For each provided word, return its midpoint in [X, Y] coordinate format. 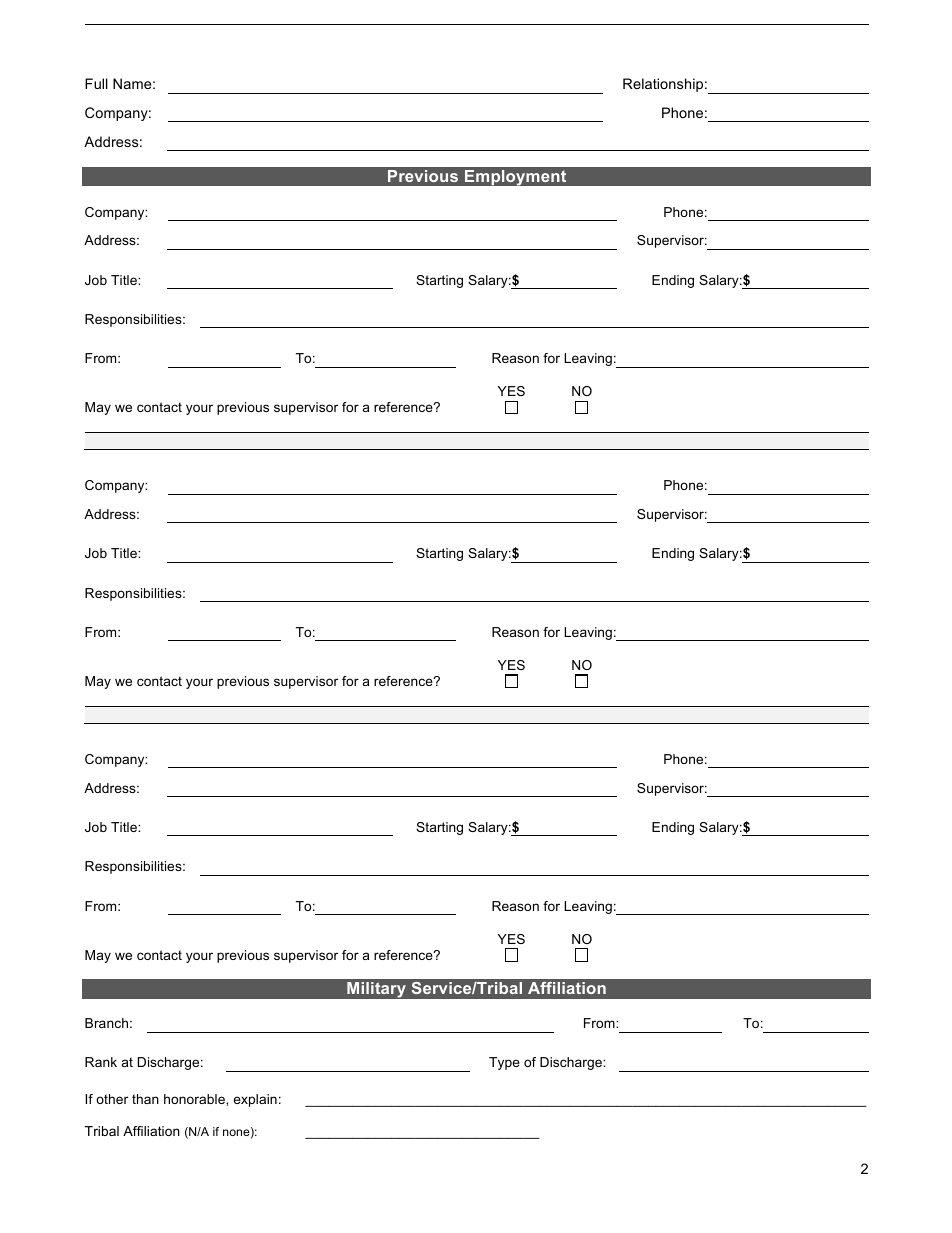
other [112, 1099]
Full [96, 83]
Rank [101, 1062]
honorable [195, 1099]
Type [504, 1063]
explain [255, 1100]
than [145, 1099]
